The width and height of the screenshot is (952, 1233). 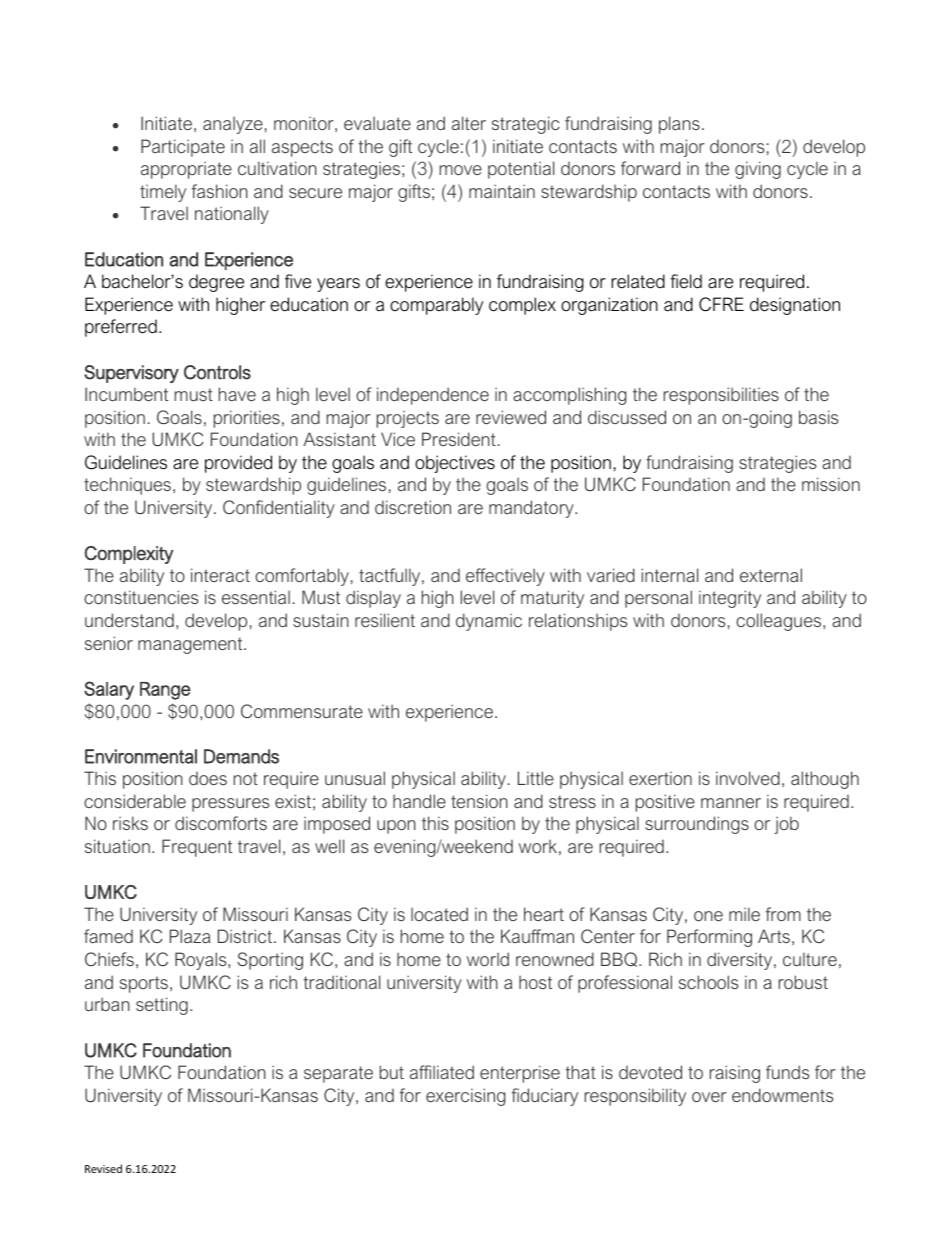 I want to click on Participate, so click(x=183, y=148).
